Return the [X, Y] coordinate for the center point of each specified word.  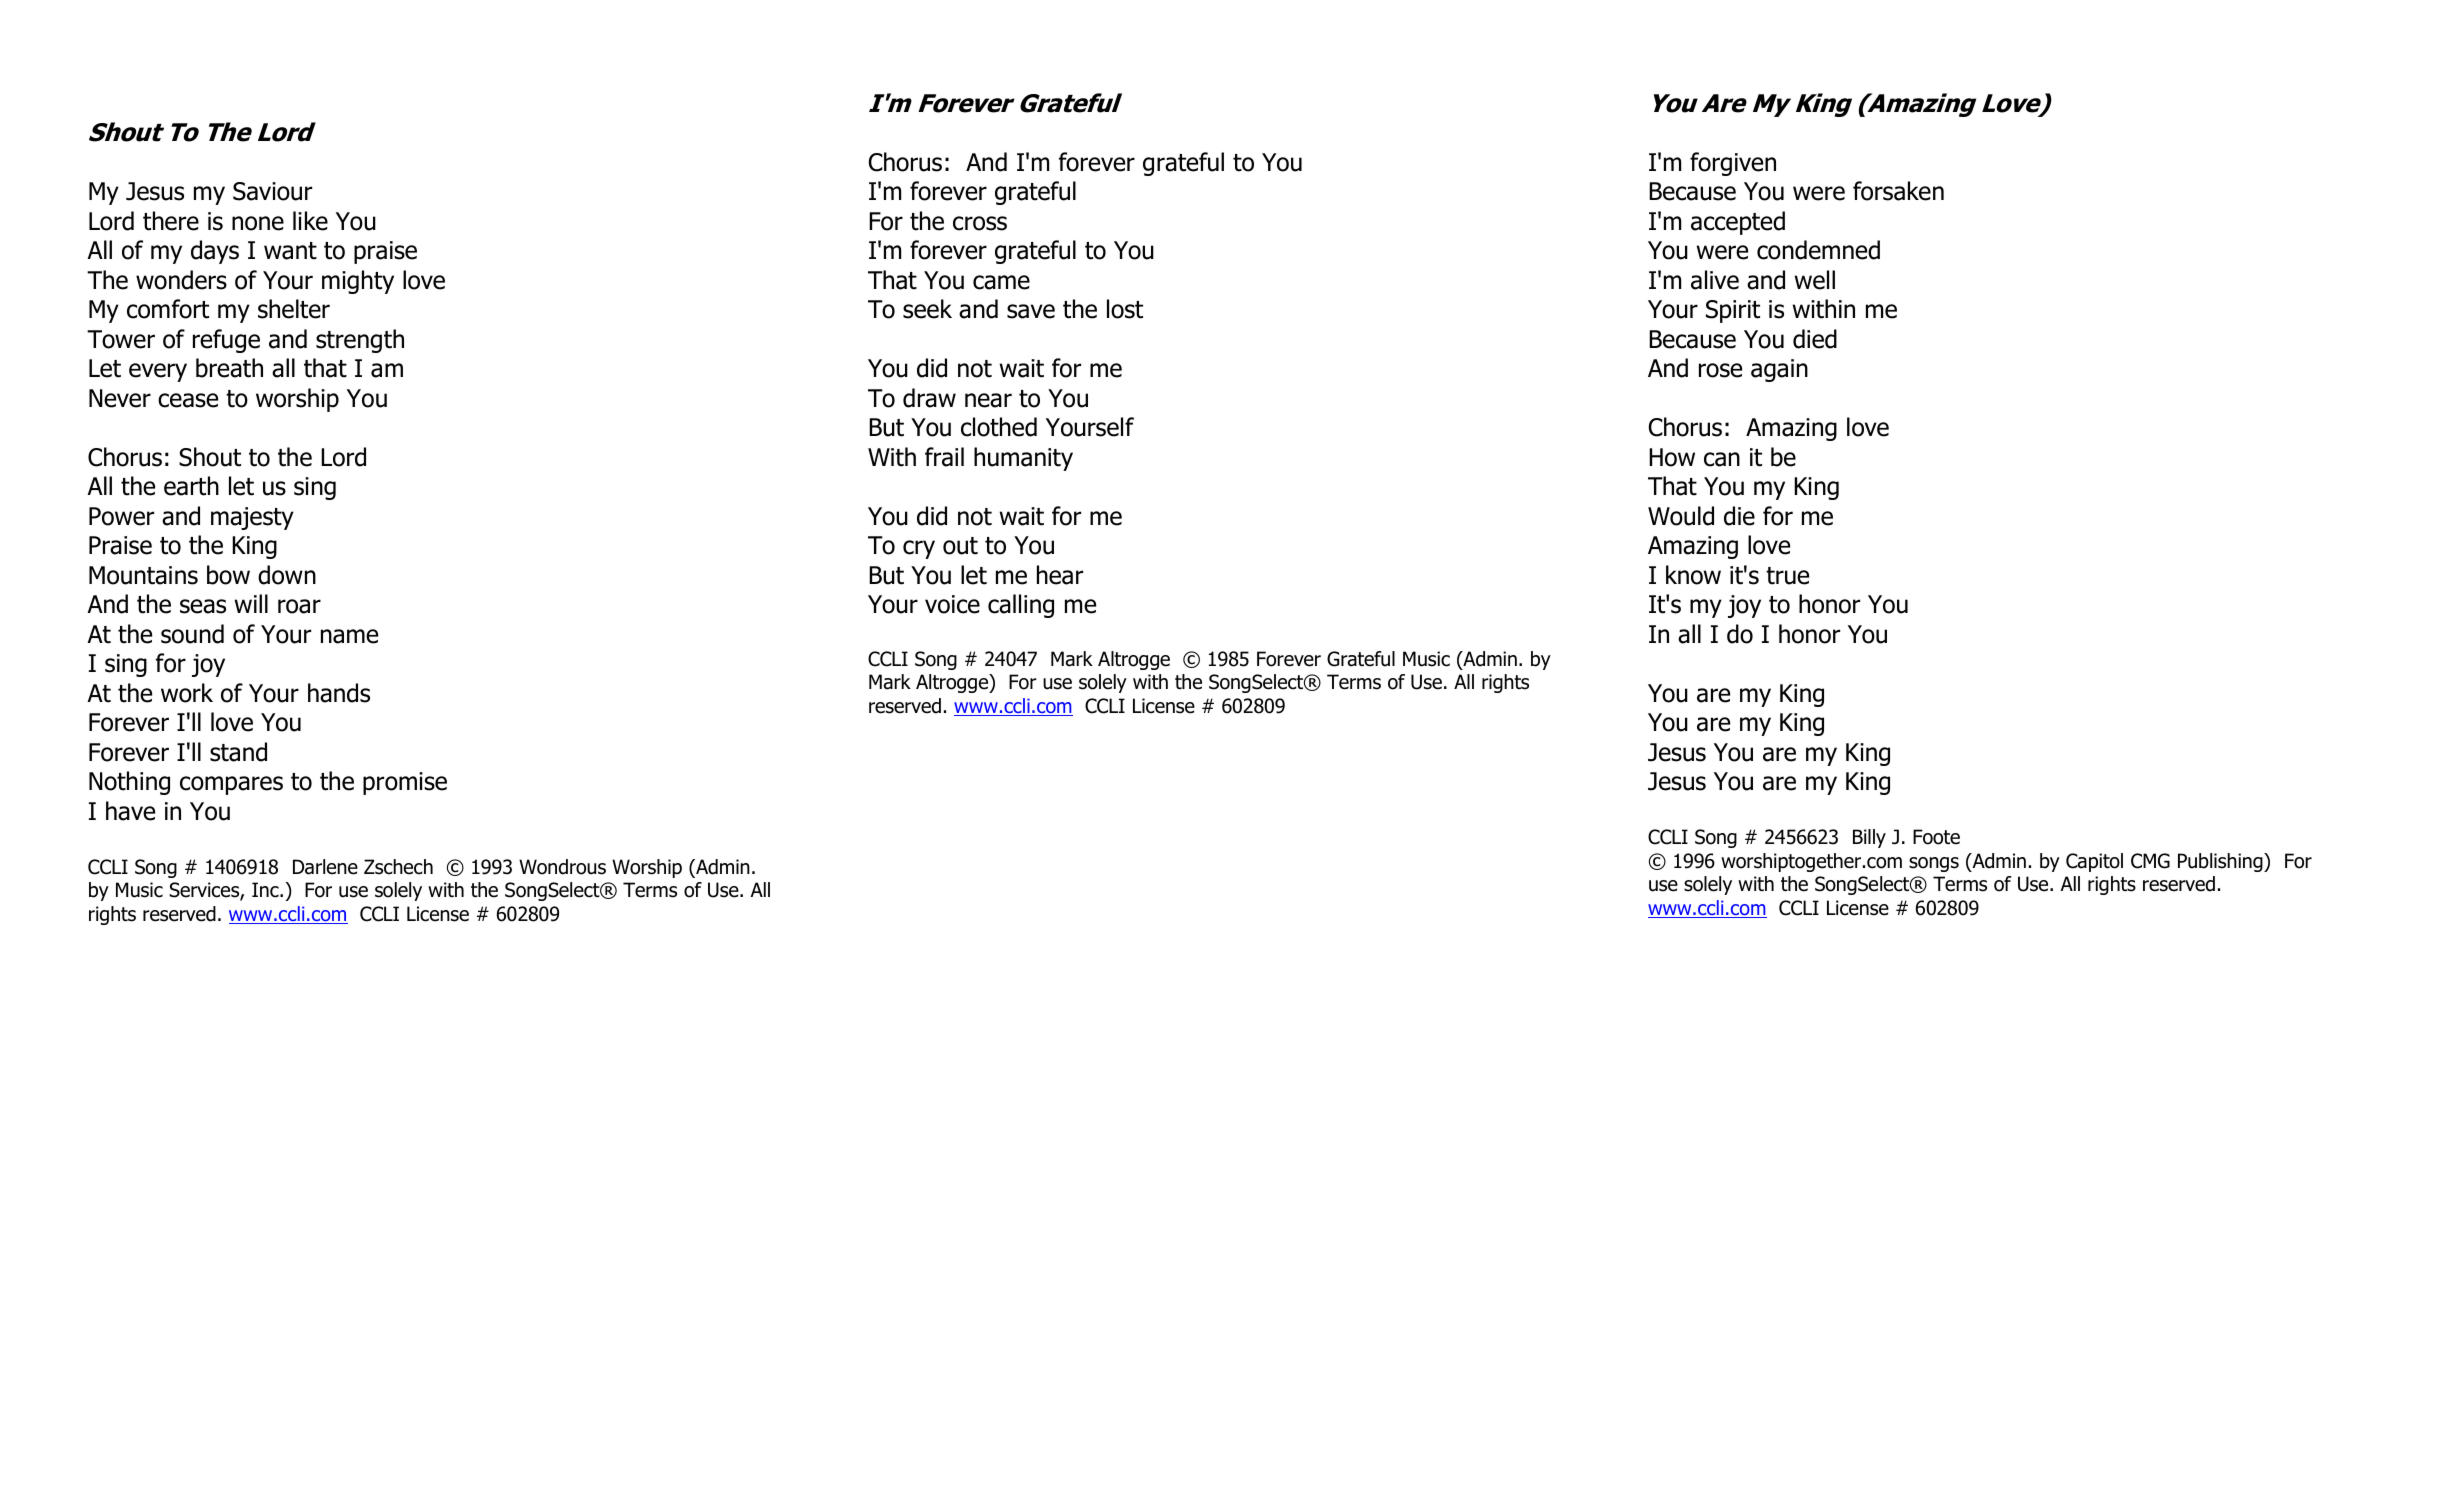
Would [1681, 516]
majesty [252, 518]
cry [919, 549]
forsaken [1898, 191]
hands [339, 693]
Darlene [325, 867]
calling [1021, 606]
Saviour [272, 191]
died [1815, 339]
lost [1125, 309]
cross [980, 223]
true [1787, 576]
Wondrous [562, 867]
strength [360, 341]
